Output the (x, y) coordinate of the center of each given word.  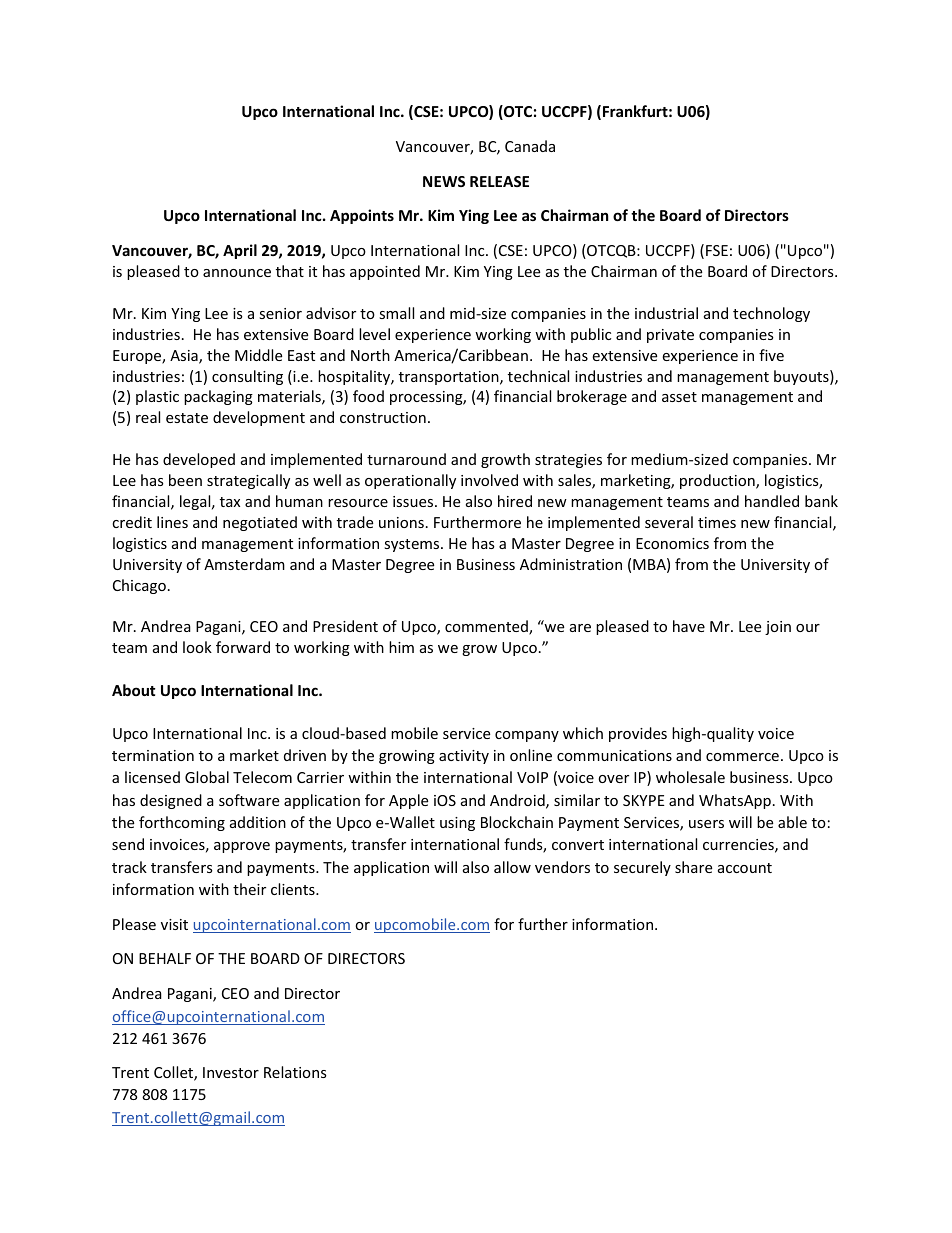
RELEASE (499, 181)
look (197, 647)
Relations (295, 1072)
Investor (231, 1072)
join (778, 628)
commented (487, 627)
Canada (530, 146)
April (240, 251)
